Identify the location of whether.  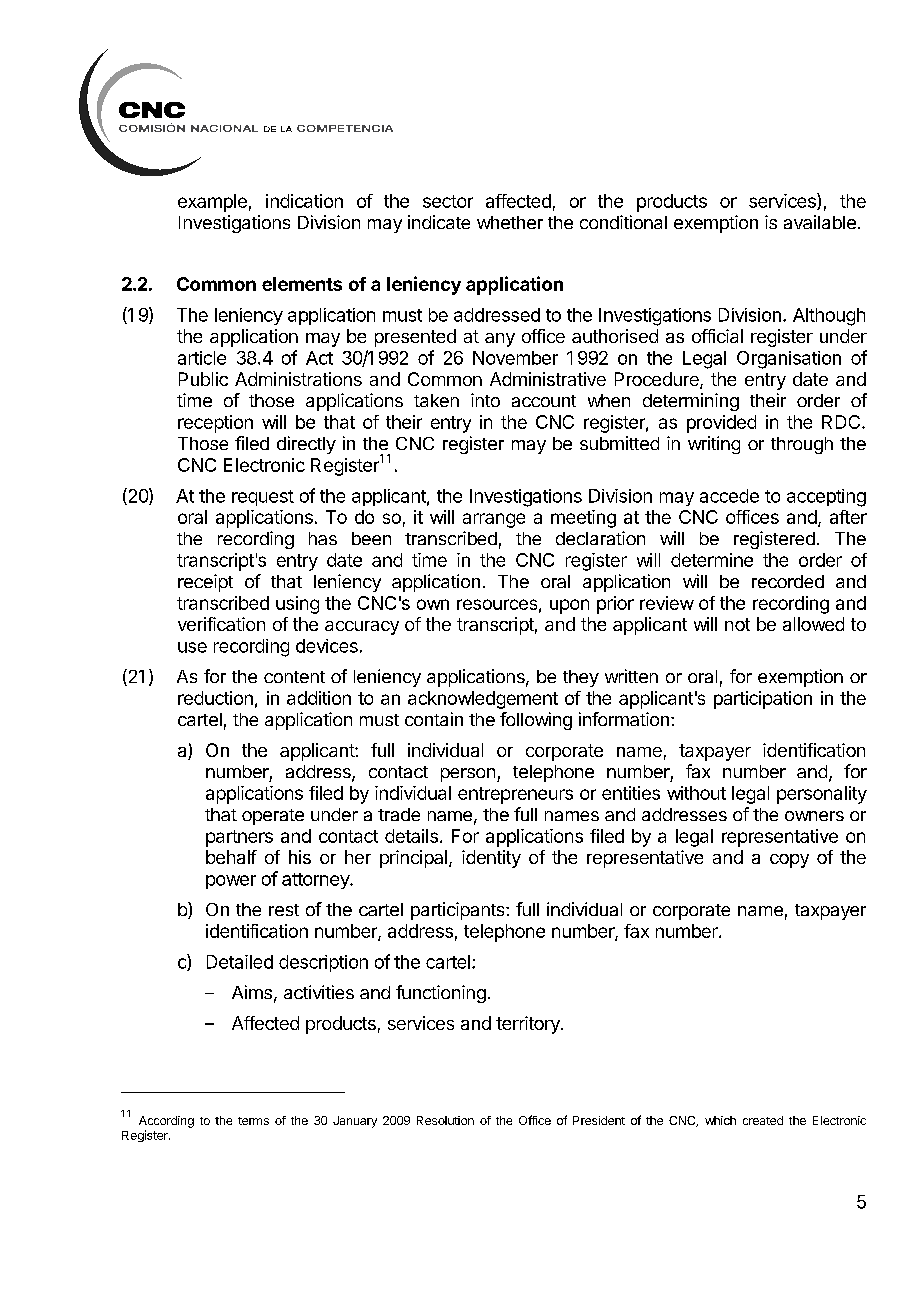
(510, 222).
